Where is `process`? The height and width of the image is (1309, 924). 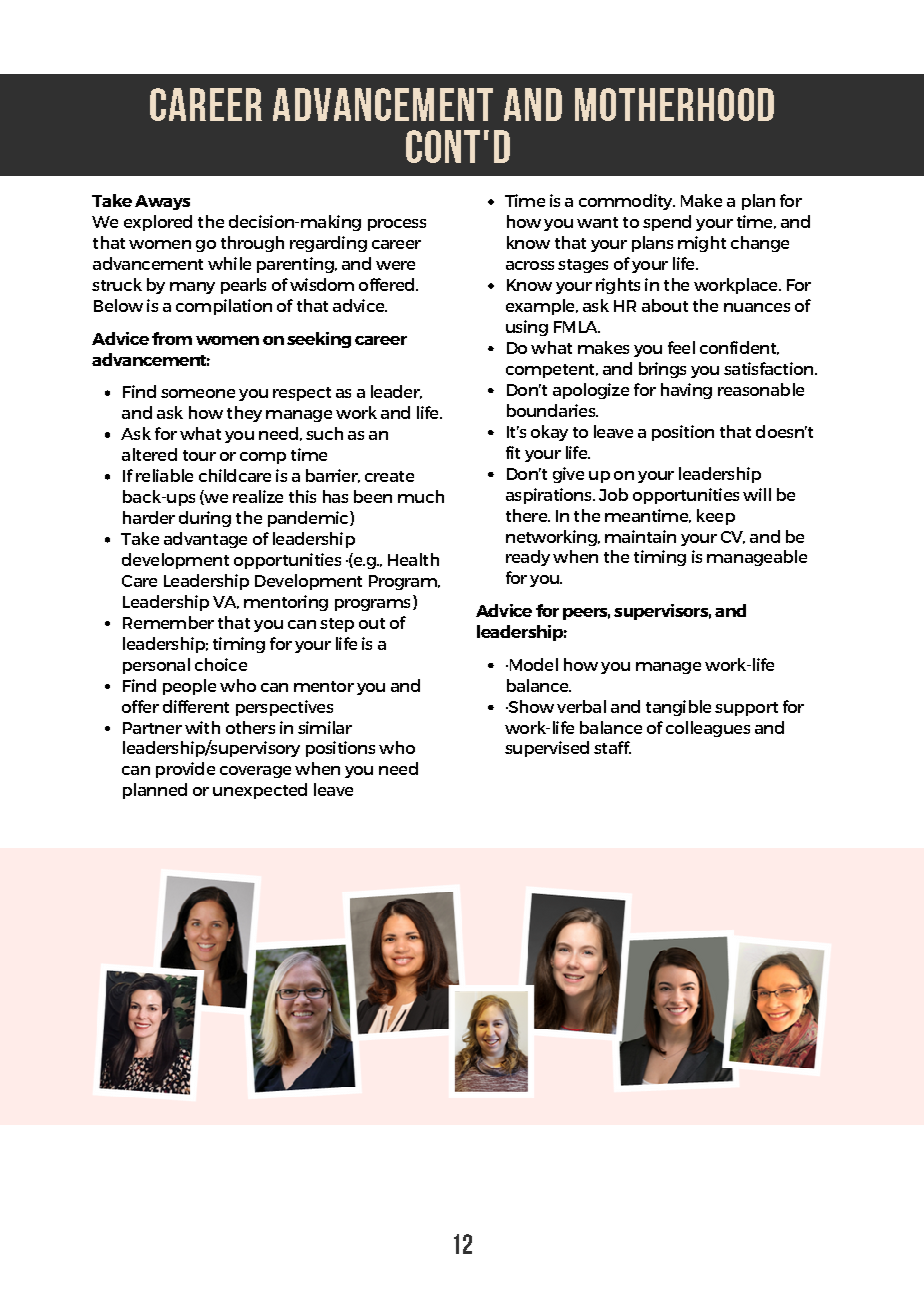
process is located at coordinates (397, 225).
